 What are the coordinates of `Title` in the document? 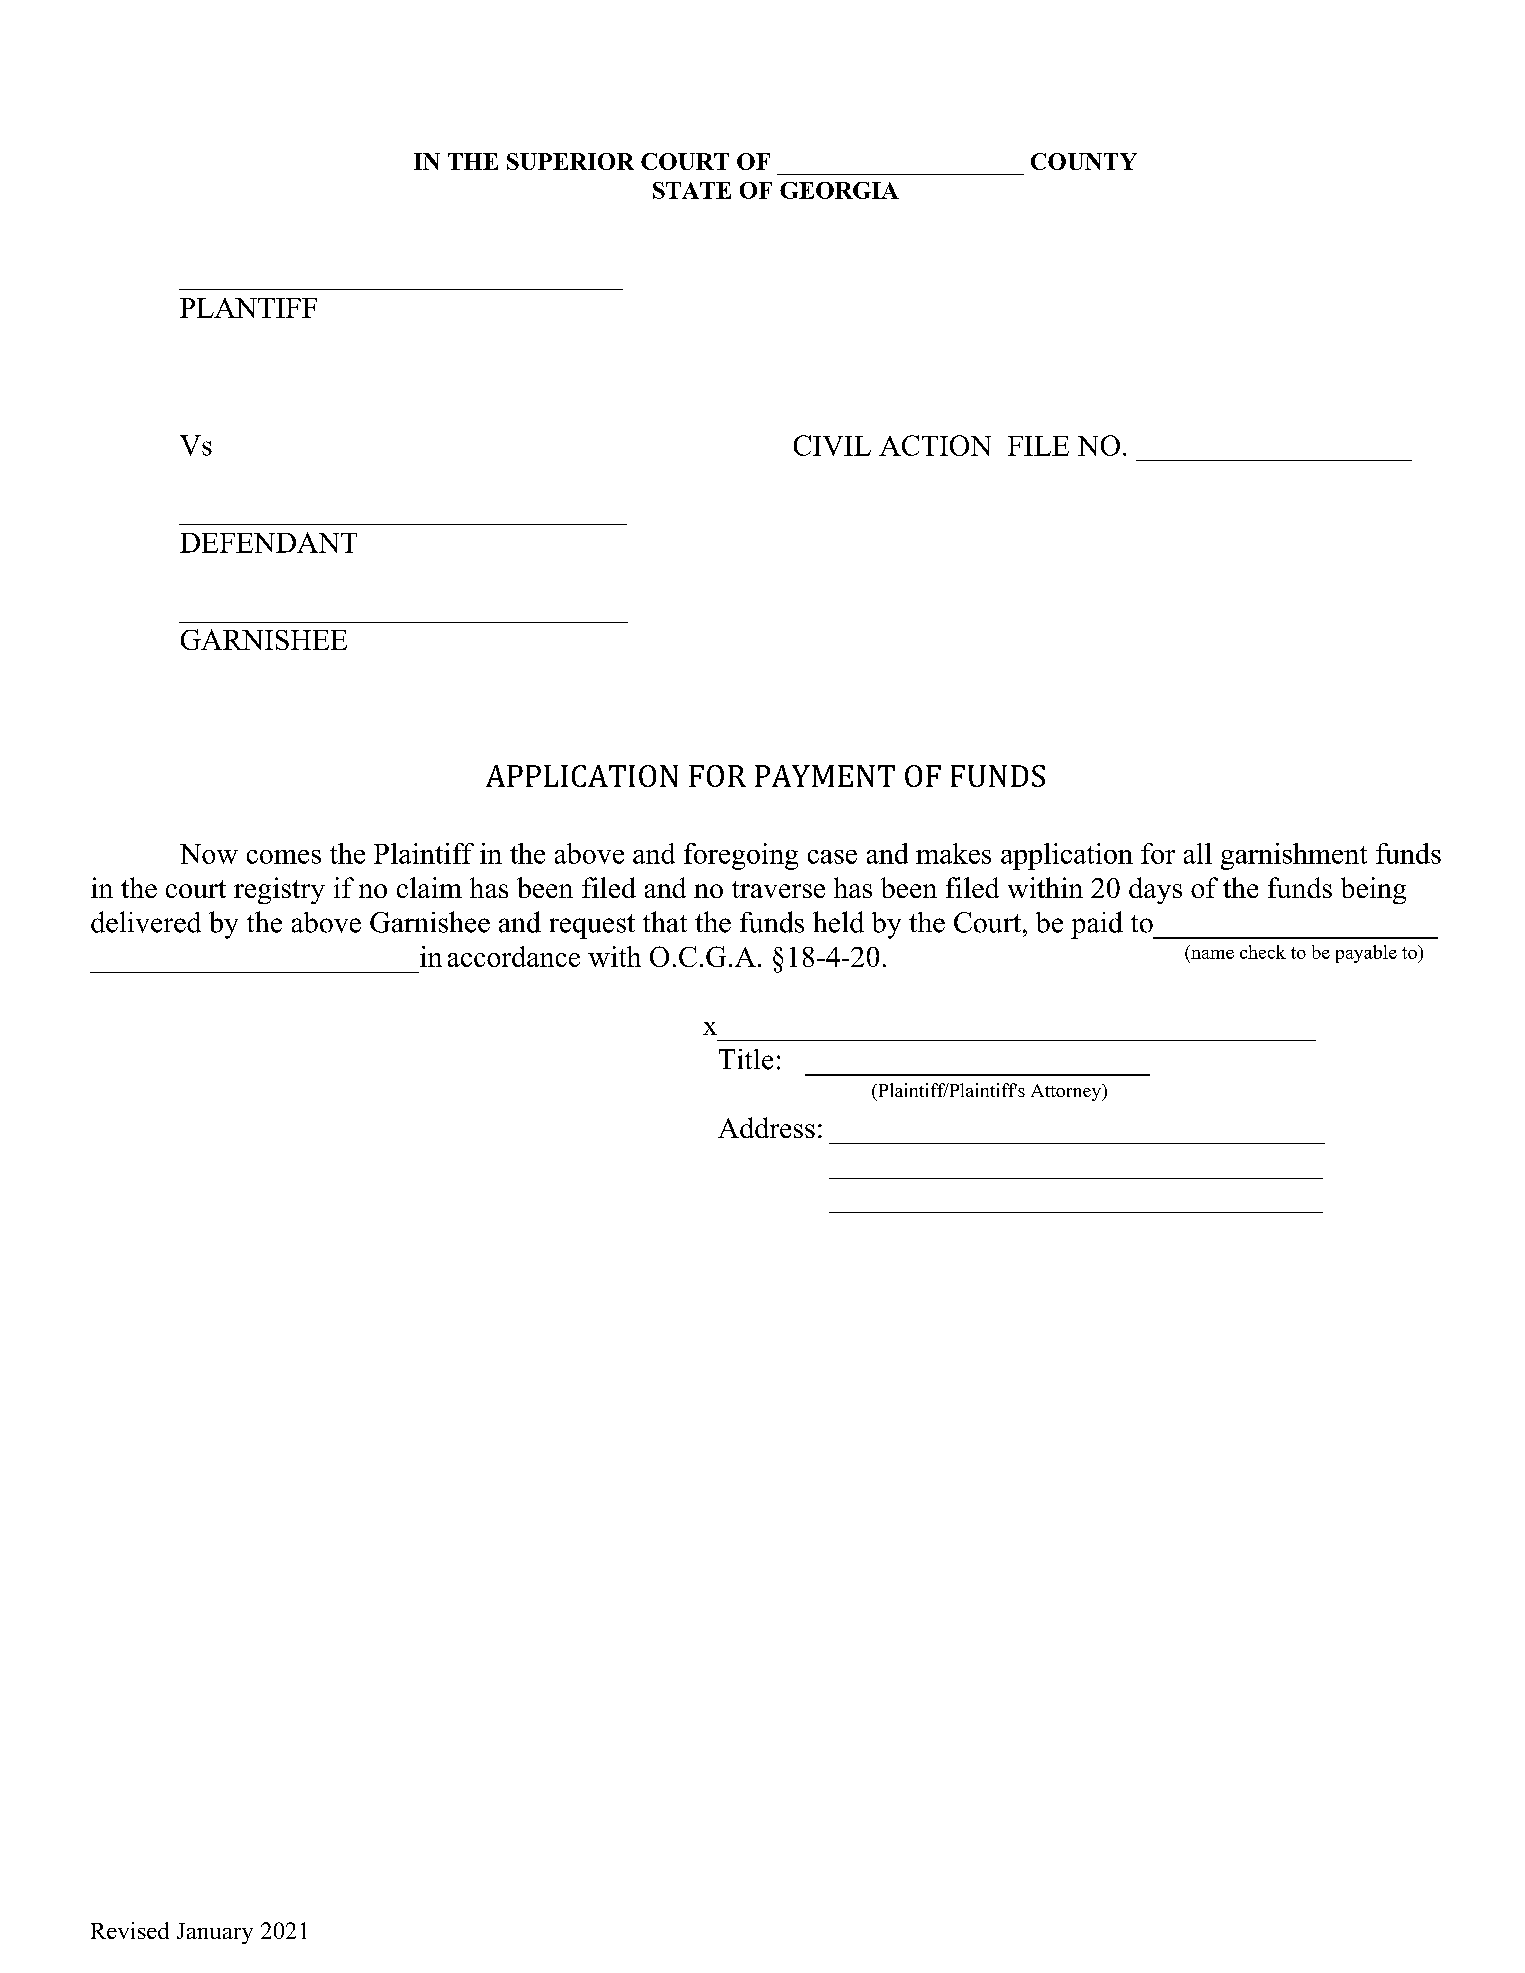 It's located at (746, 1059).
